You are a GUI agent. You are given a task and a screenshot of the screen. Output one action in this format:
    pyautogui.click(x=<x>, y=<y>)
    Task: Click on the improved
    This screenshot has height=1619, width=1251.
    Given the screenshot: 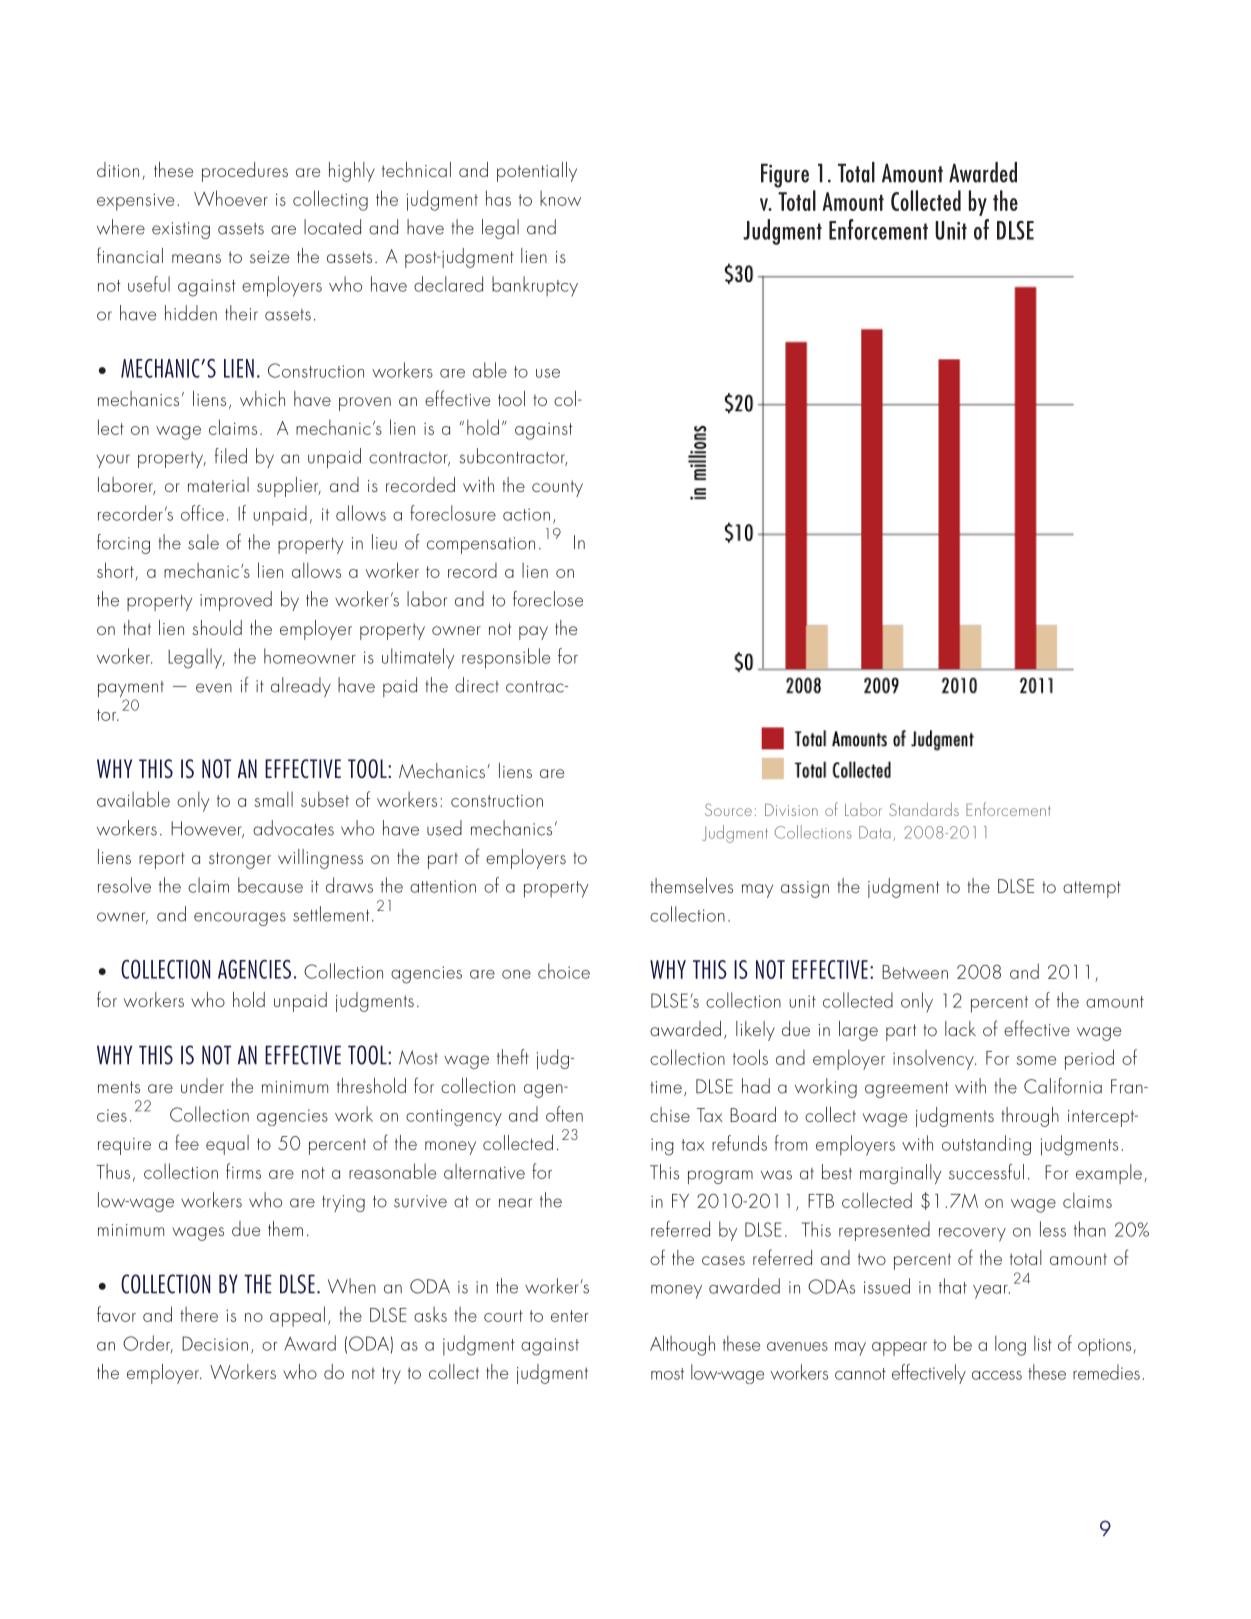 What is the action you would take?
    pyautogui.click(x=236, y=601)
